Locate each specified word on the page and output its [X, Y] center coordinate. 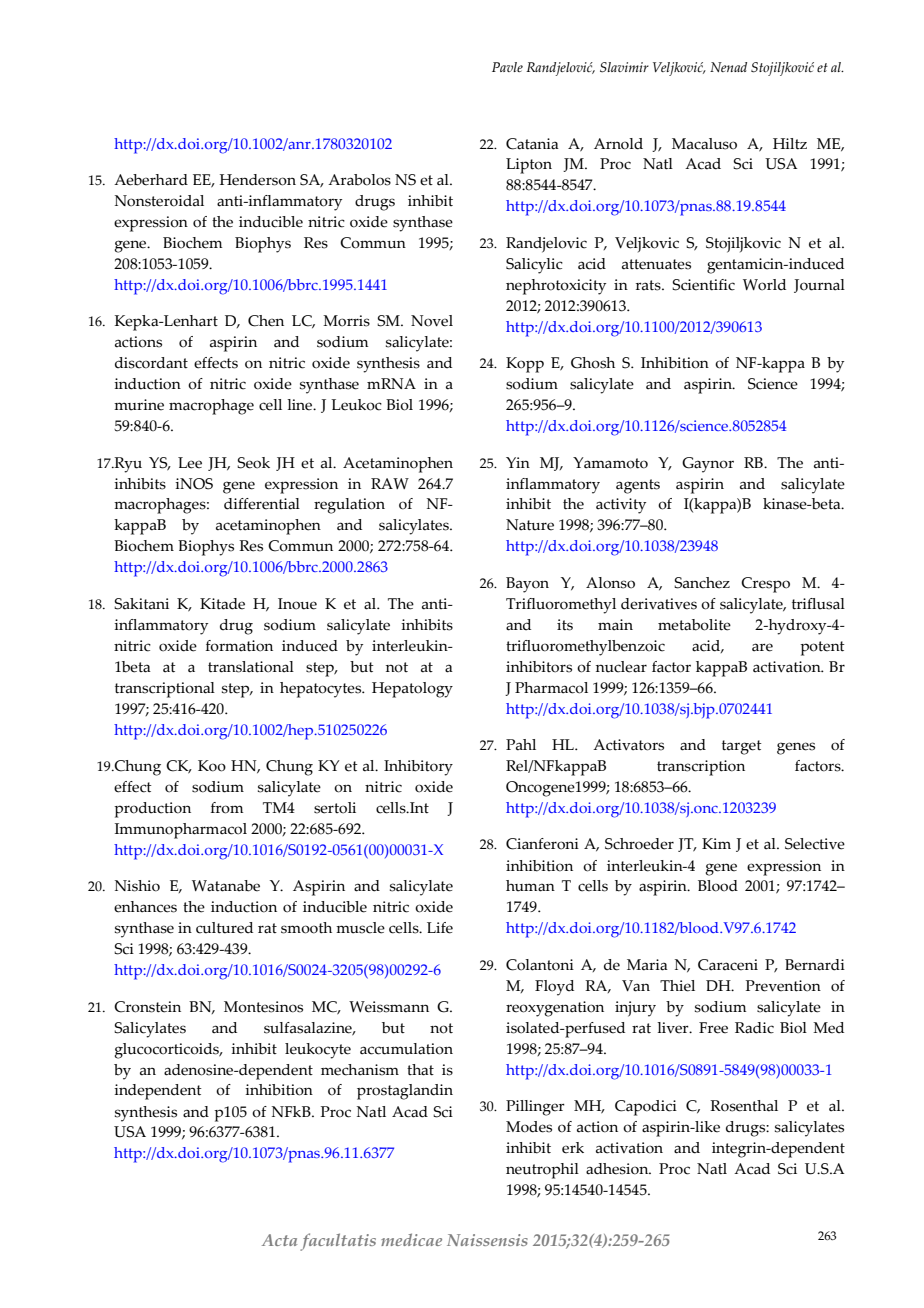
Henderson [258, 180]
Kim [716, 843]
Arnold [618, 144]
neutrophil [542, 1171]
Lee [190, 463]
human [530, 886]
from [227, 808]
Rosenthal [744, 1106]
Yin [518, 462]
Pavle [507, 67]
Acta [279, 1240]
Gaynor [708, 465]
